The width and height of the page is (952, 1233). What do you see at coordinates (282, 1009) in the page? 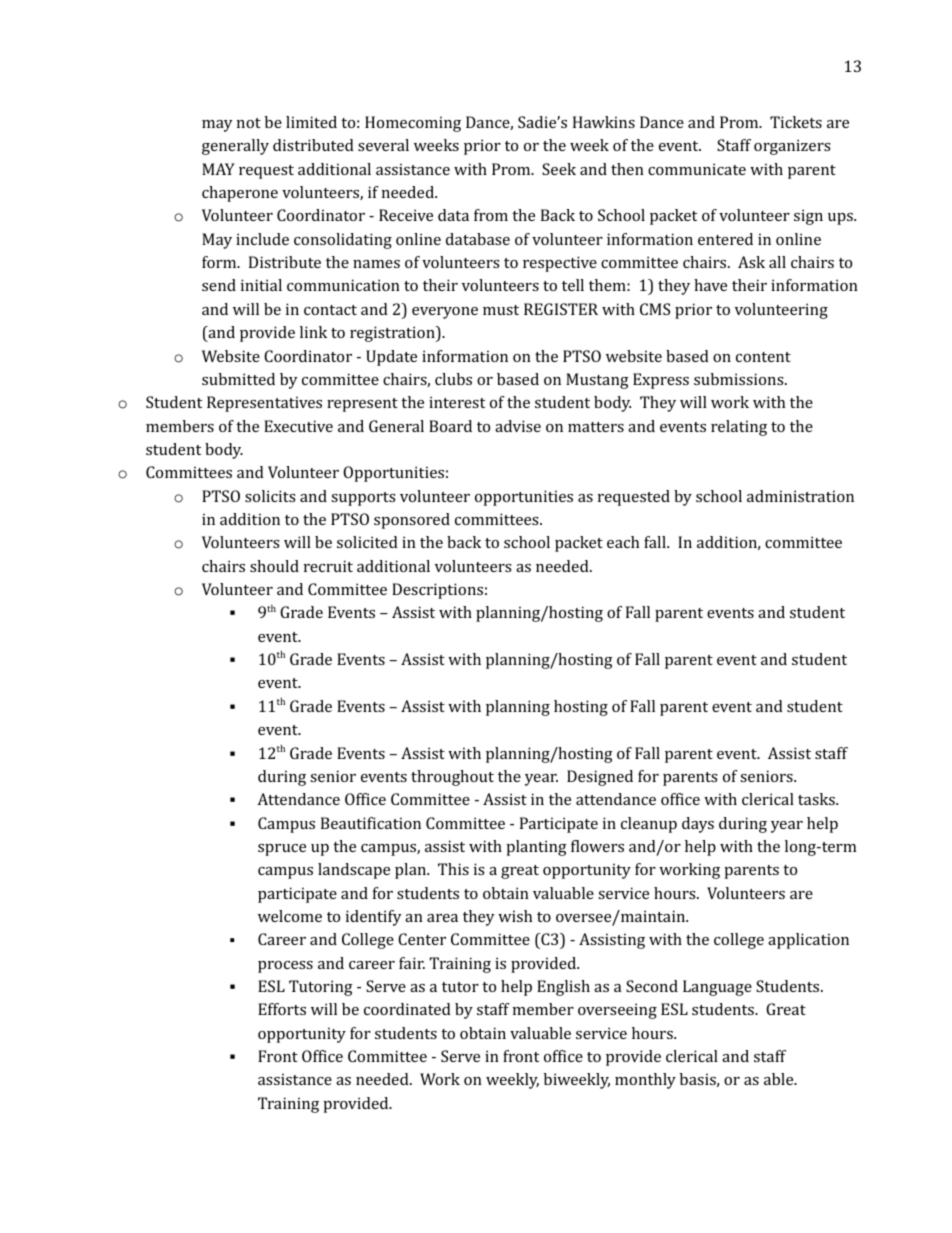
I see `Efforts` at bounding box center [282, 1009].
